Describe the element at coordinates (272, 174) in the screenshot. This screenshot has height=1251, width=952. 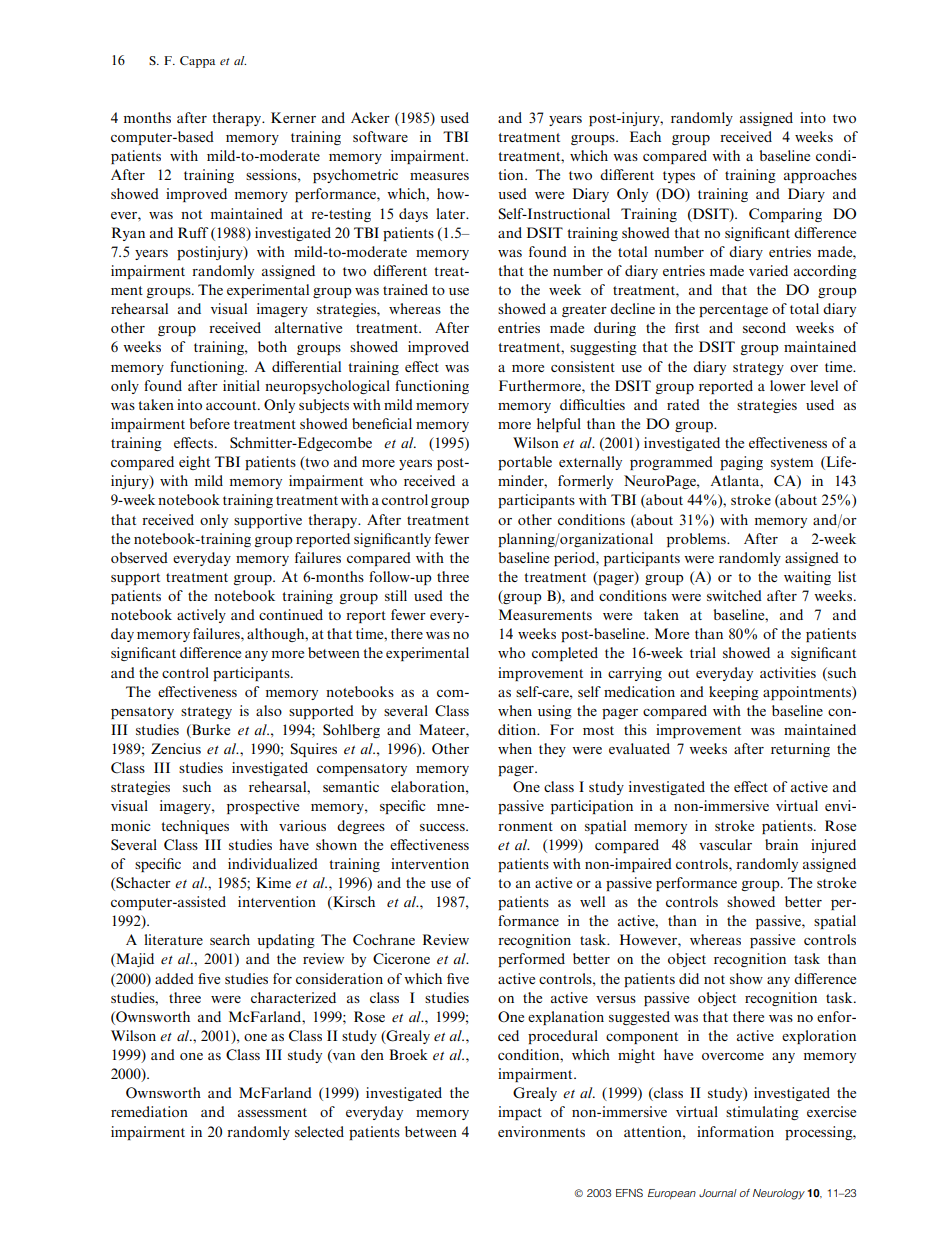
I see `sessions` at that location.
